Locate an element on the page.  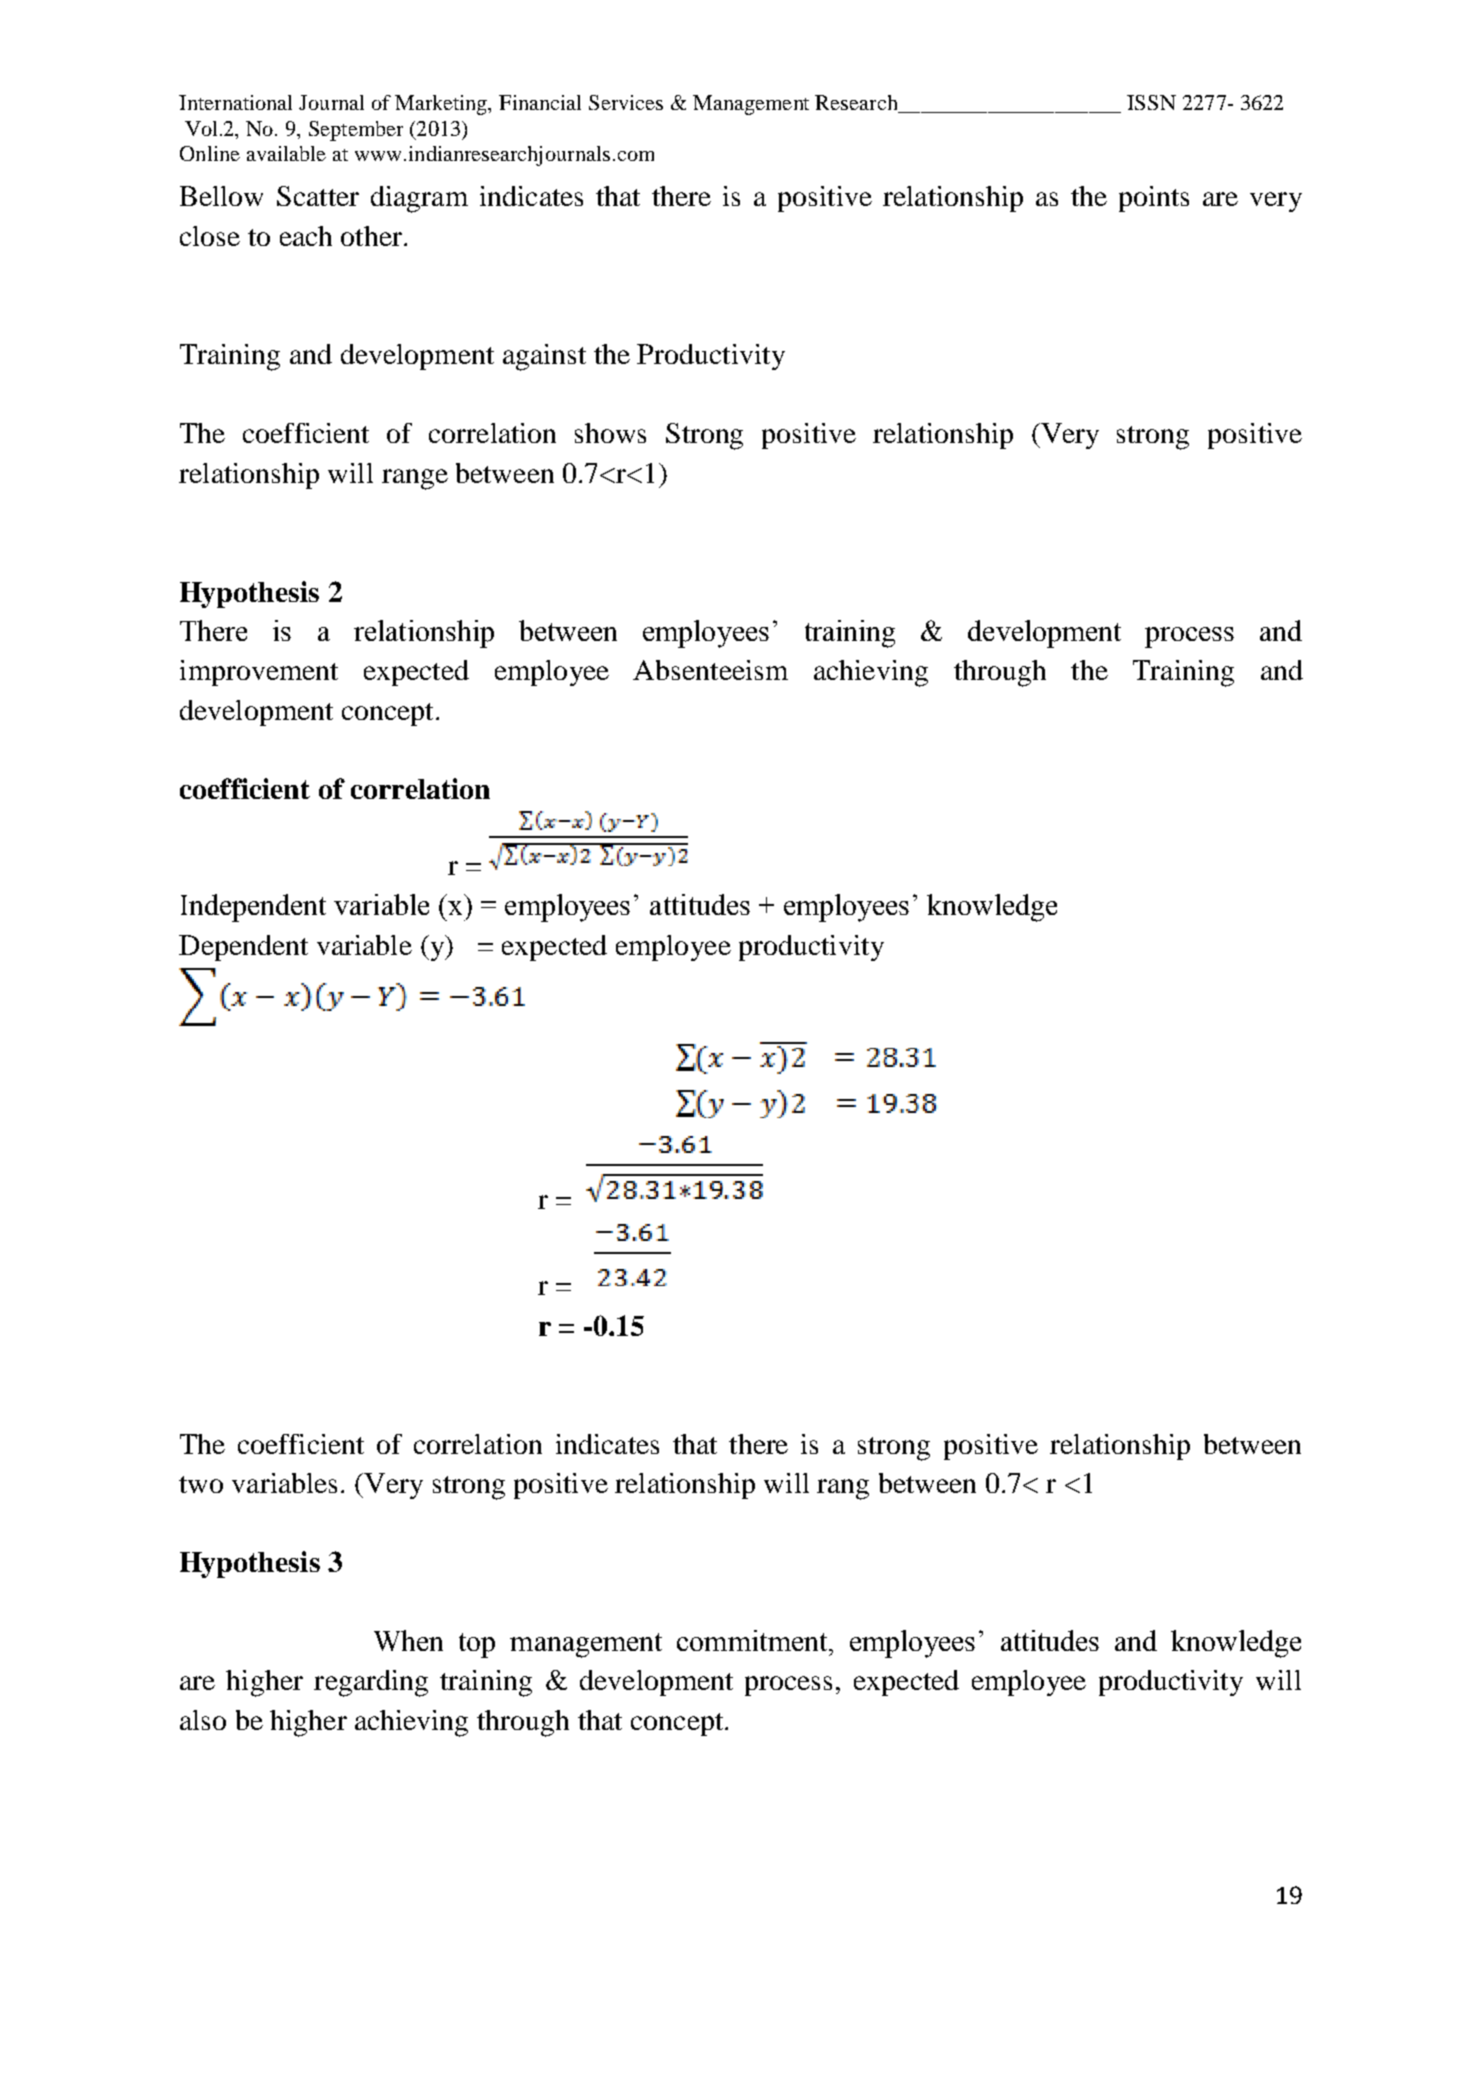
ISSN is located at coordinates (1151, 102).
